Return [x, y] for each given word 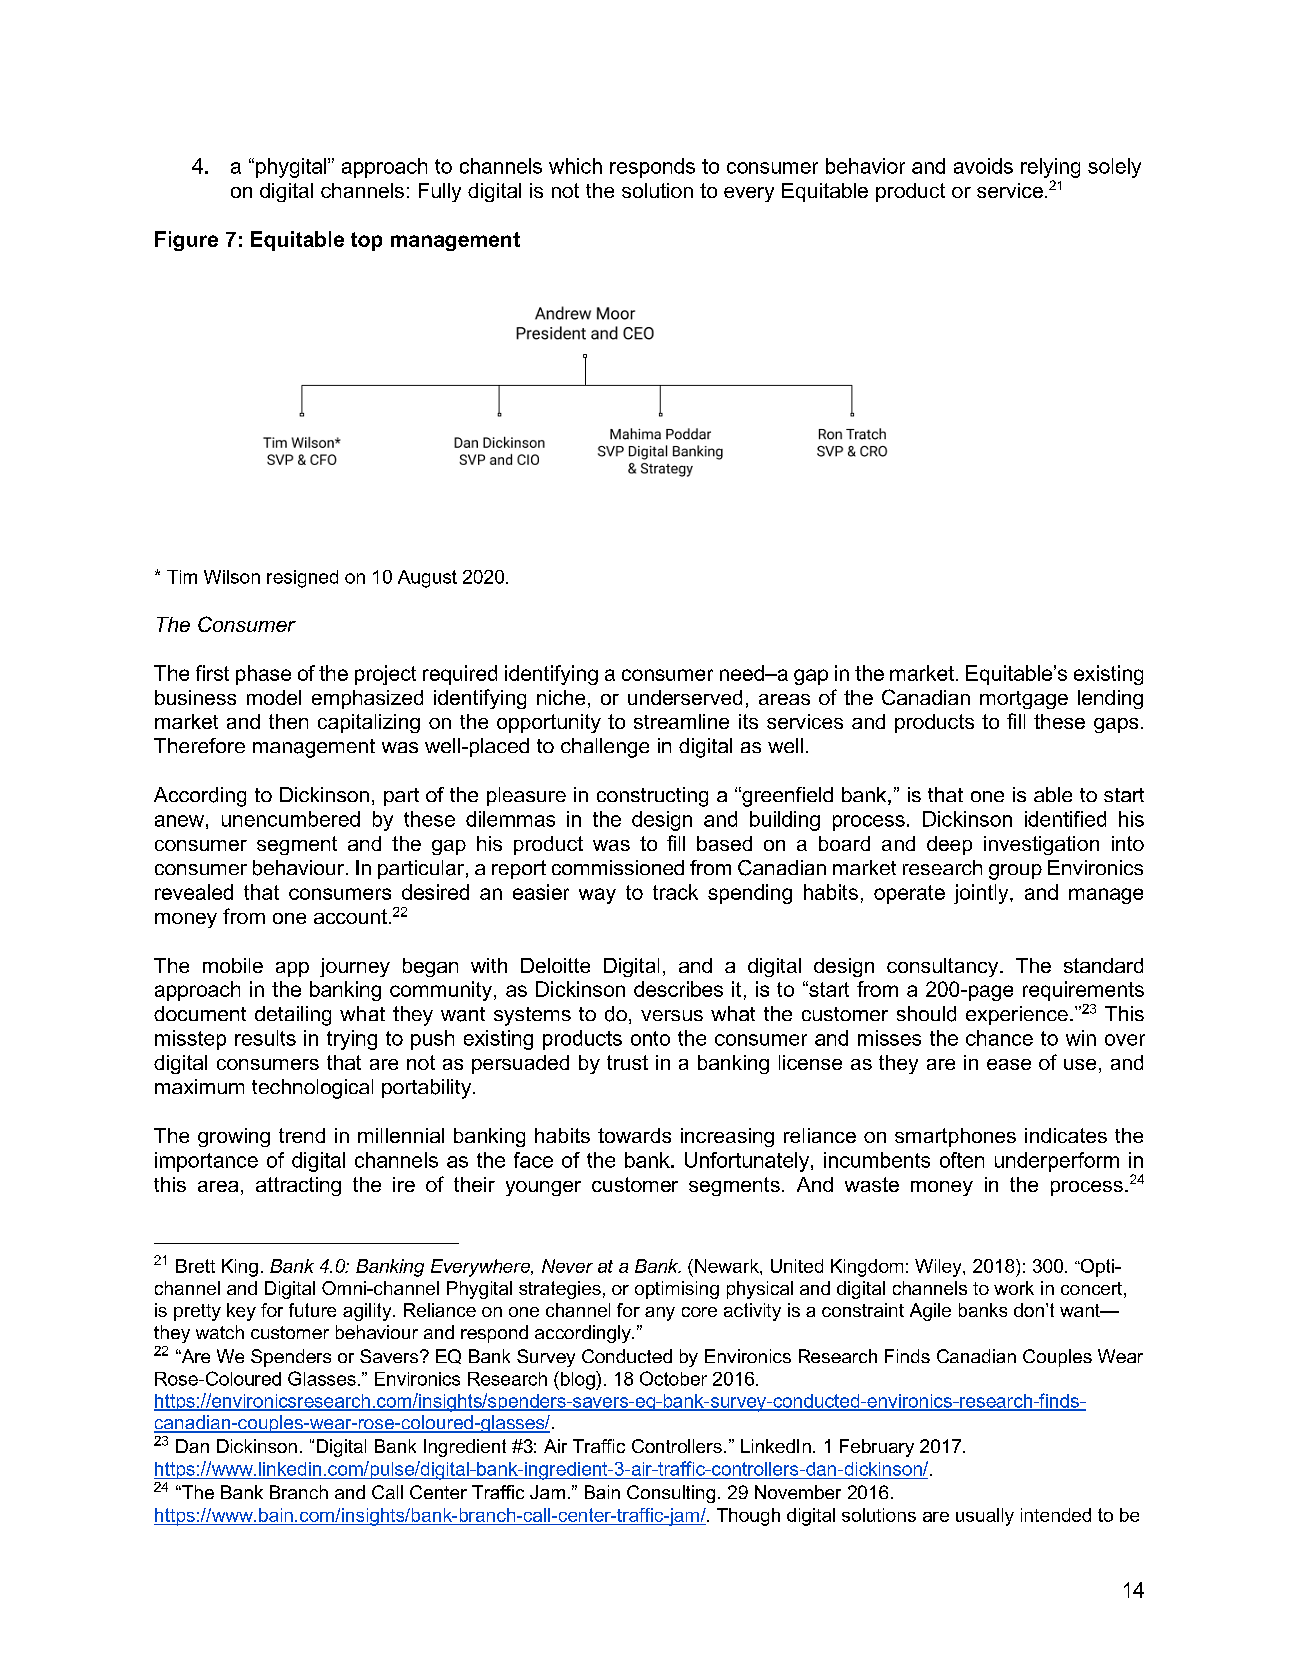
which [575, 166]
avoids [983, 166]
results [265, 1038]
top [366, 241]
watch [220, 1332]
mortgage [1024, 700]
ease [1009, 1064]
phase [263, 675]
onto [650, 1038]
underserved [685, 697]
